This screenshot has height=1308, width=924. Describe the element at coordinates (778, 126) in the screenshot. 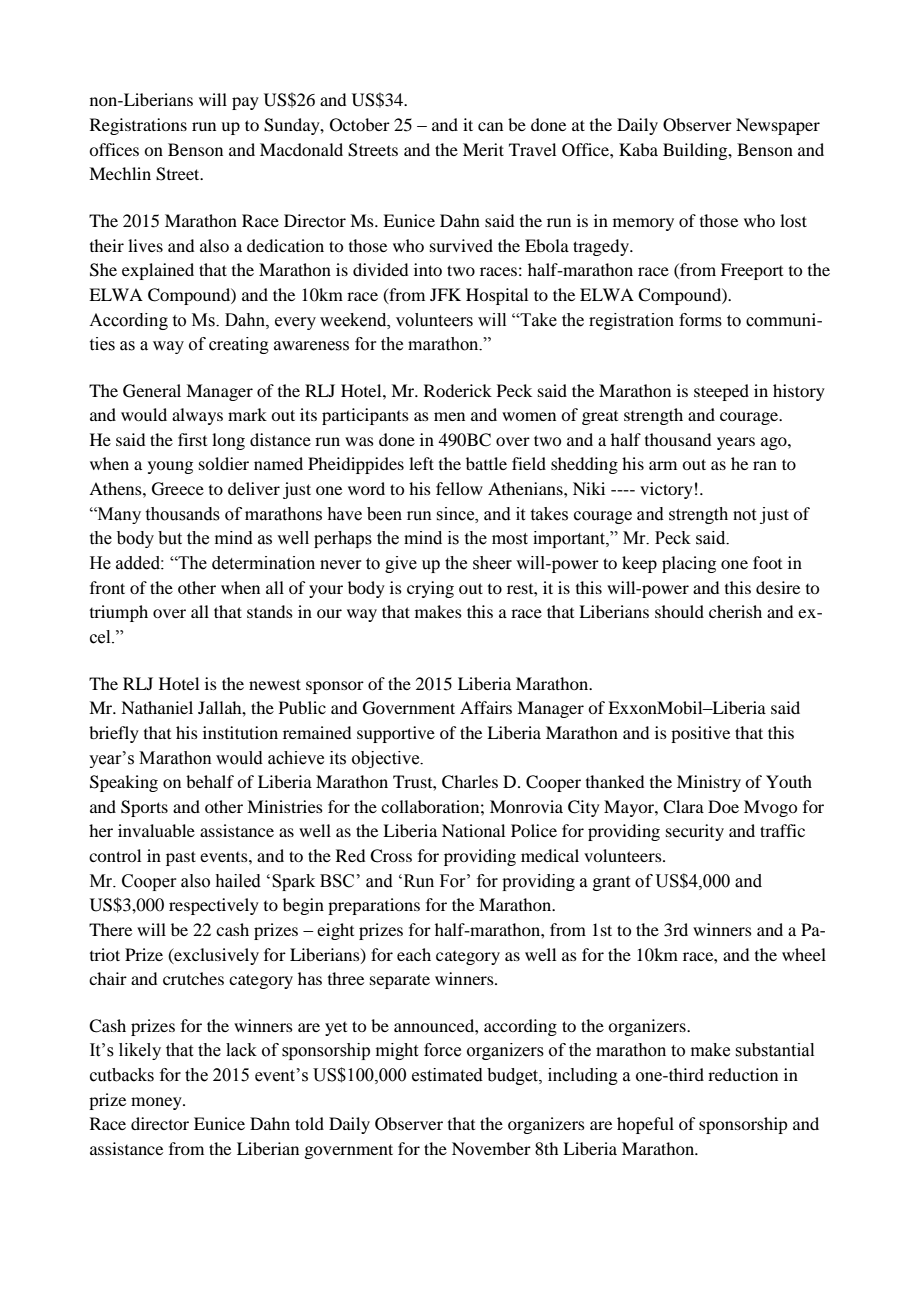

I see `Newspaper` at that location.
